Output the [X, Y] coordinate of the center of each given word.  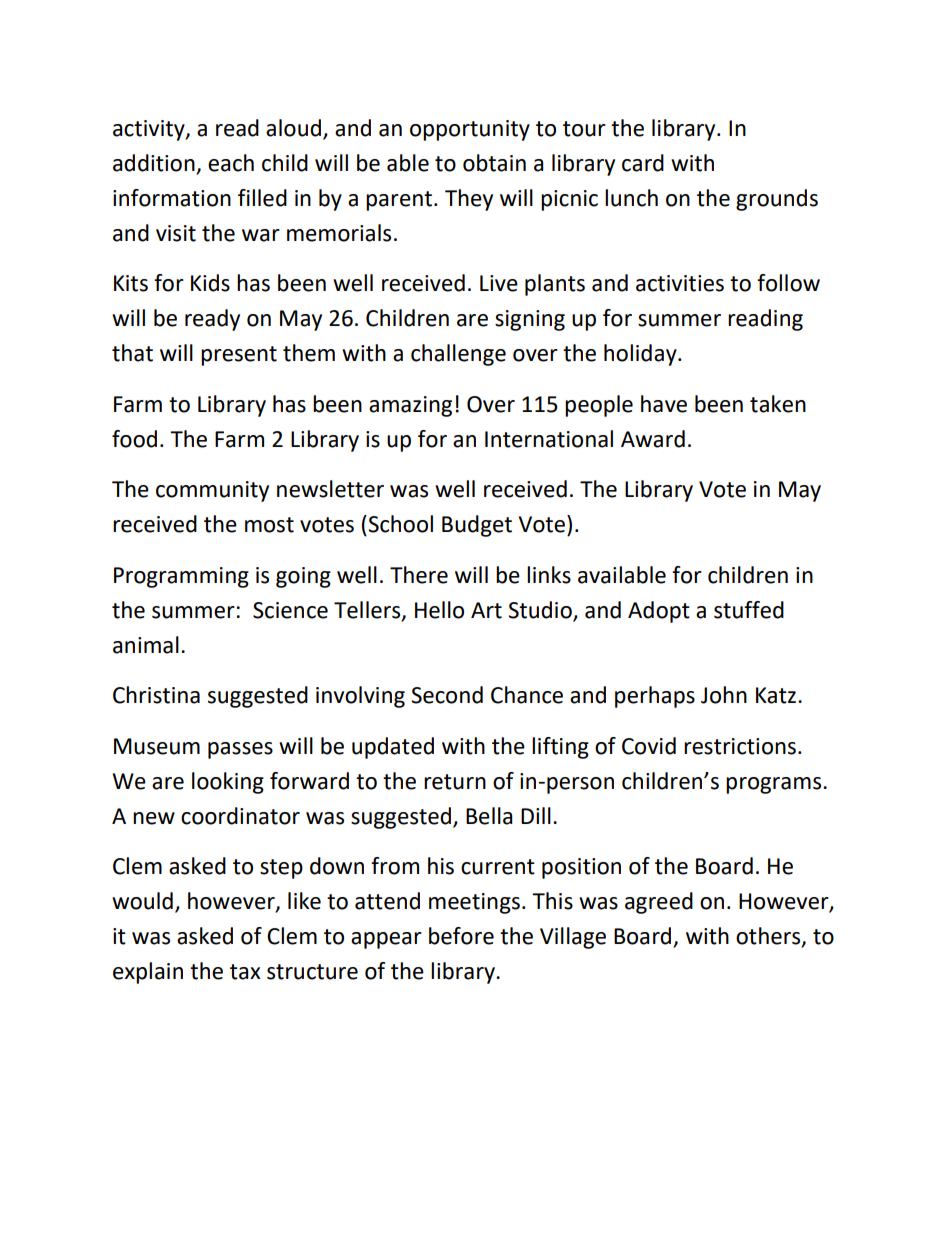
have [664, 404]
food [134, 439]
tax [245, 972]
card [643, 163]
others [769, 937]
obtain [494, 163]
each [231, 163]
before [461, 936]
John [724, 695]
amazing [410, 406]
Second [447, 695]
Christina [156, 695]
